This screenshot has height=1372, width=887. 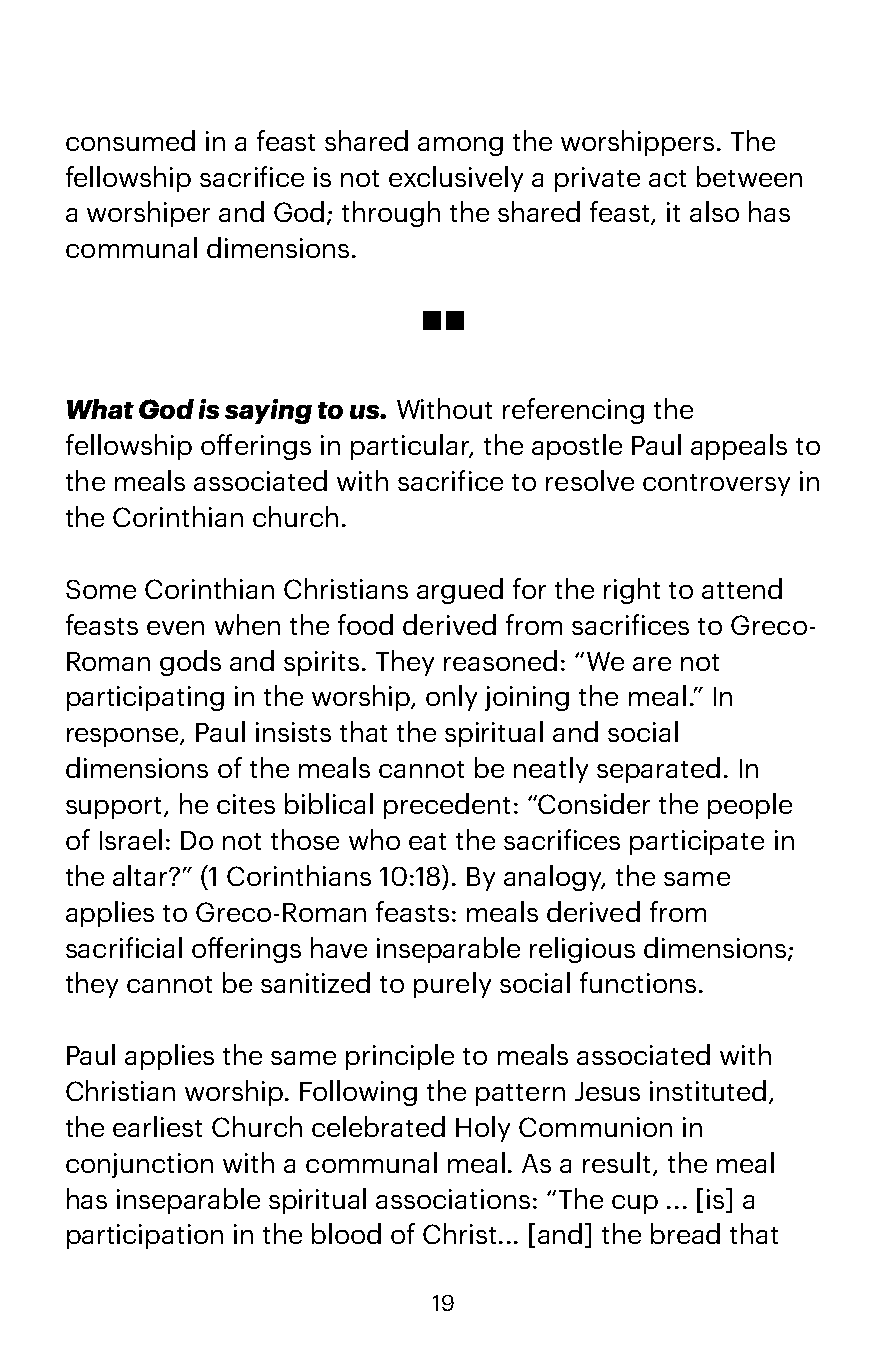 I want to click on consumed, so click(x=130, y=140).
